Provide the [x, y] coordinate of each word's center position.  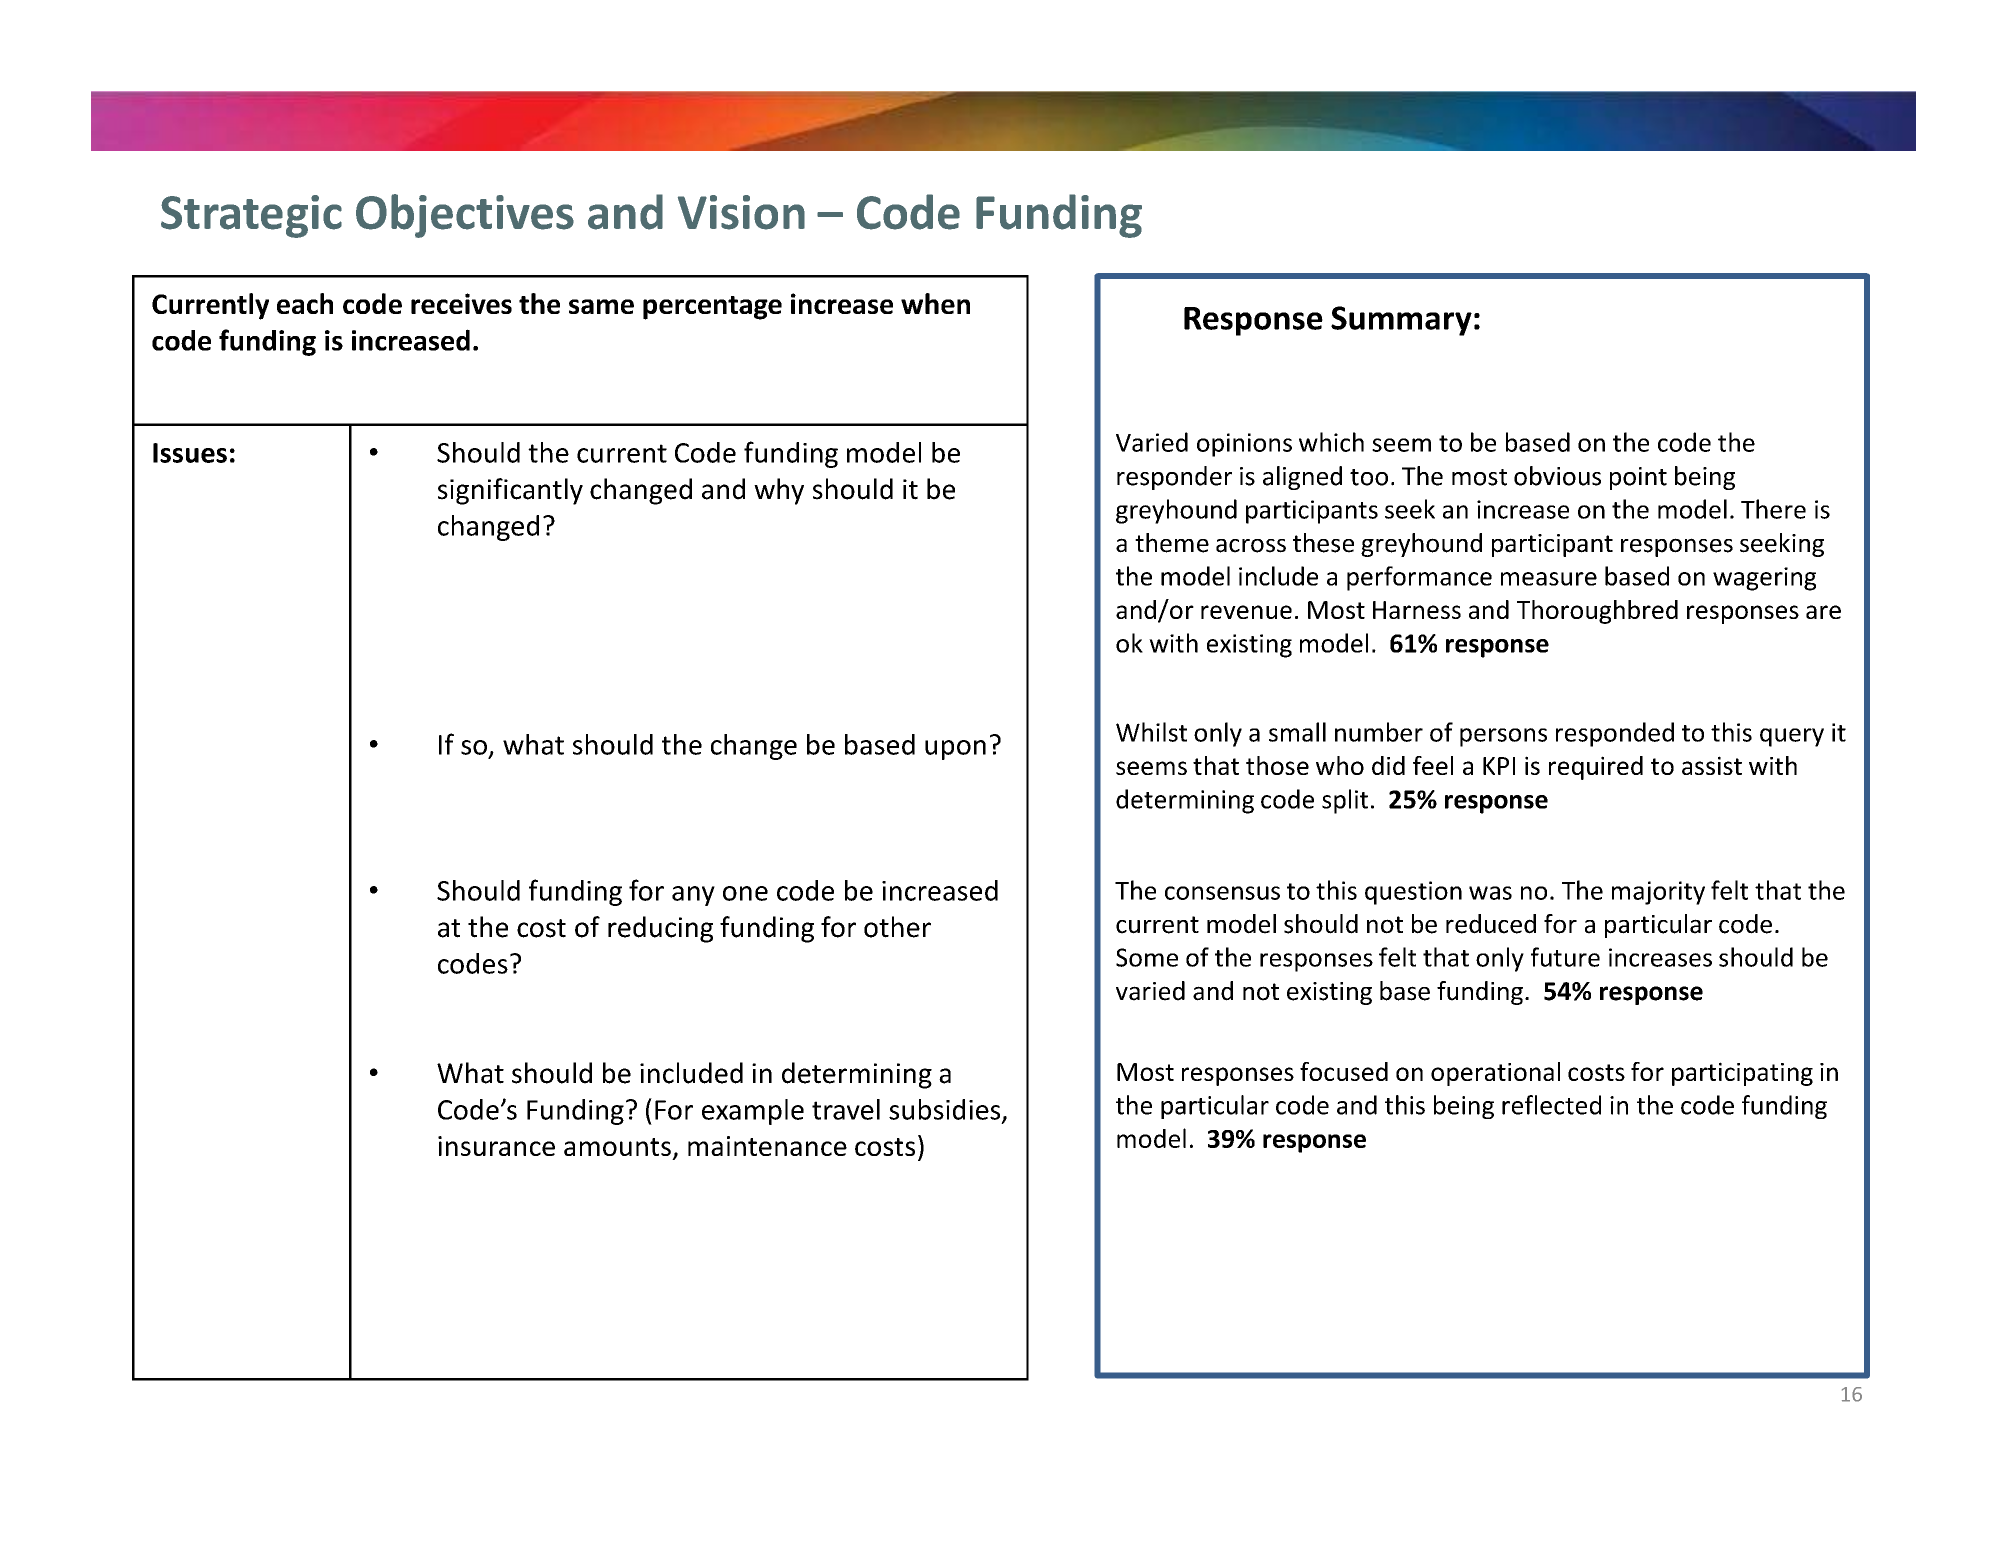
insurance [496, 1146]
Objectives [465, 216]
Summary [1401, 321]
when [935, 303]
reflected [1551, 1105]
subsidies [946, 1110]
